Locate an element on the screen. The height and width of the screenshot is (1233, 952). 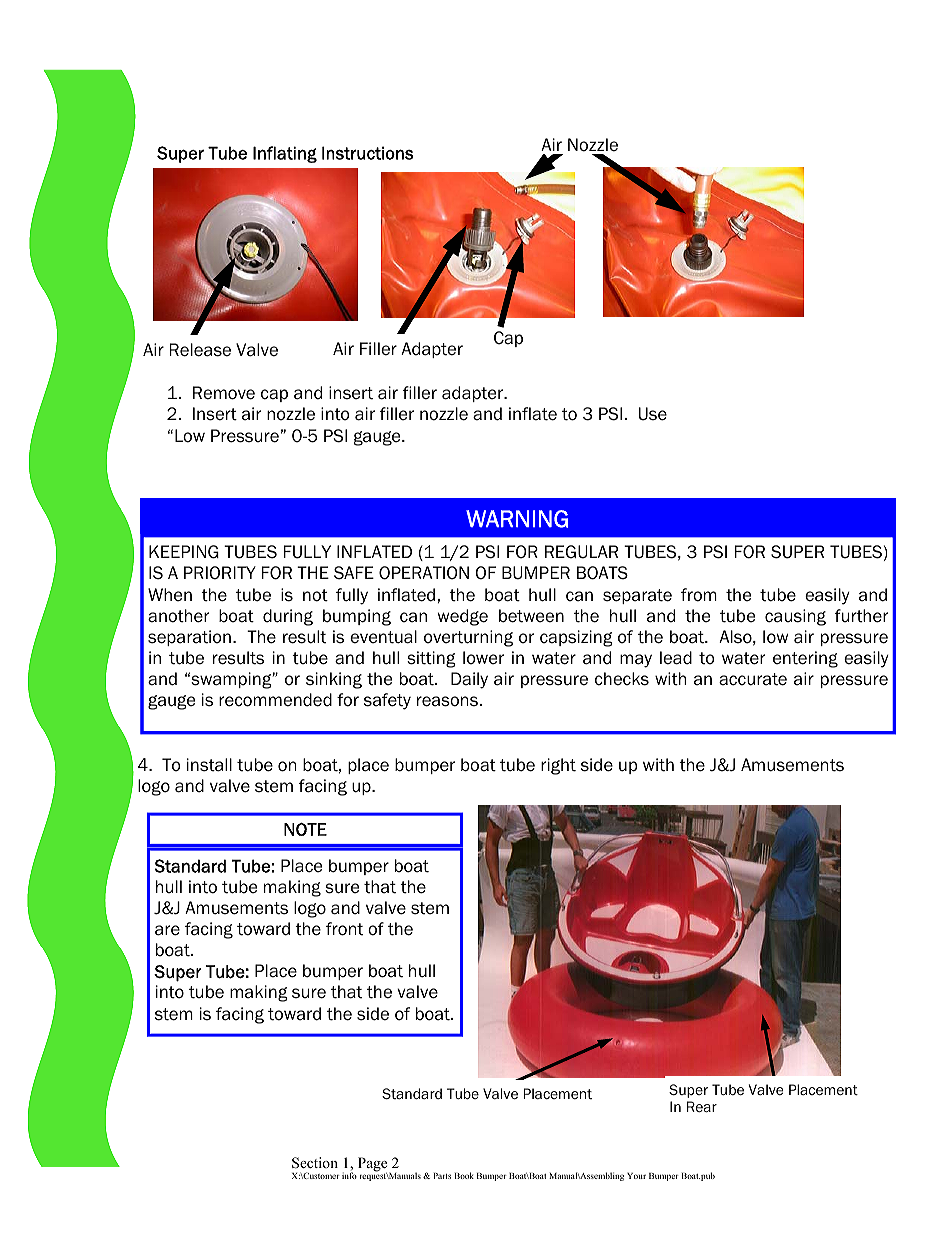
front is located at coordinates (344, 929).
